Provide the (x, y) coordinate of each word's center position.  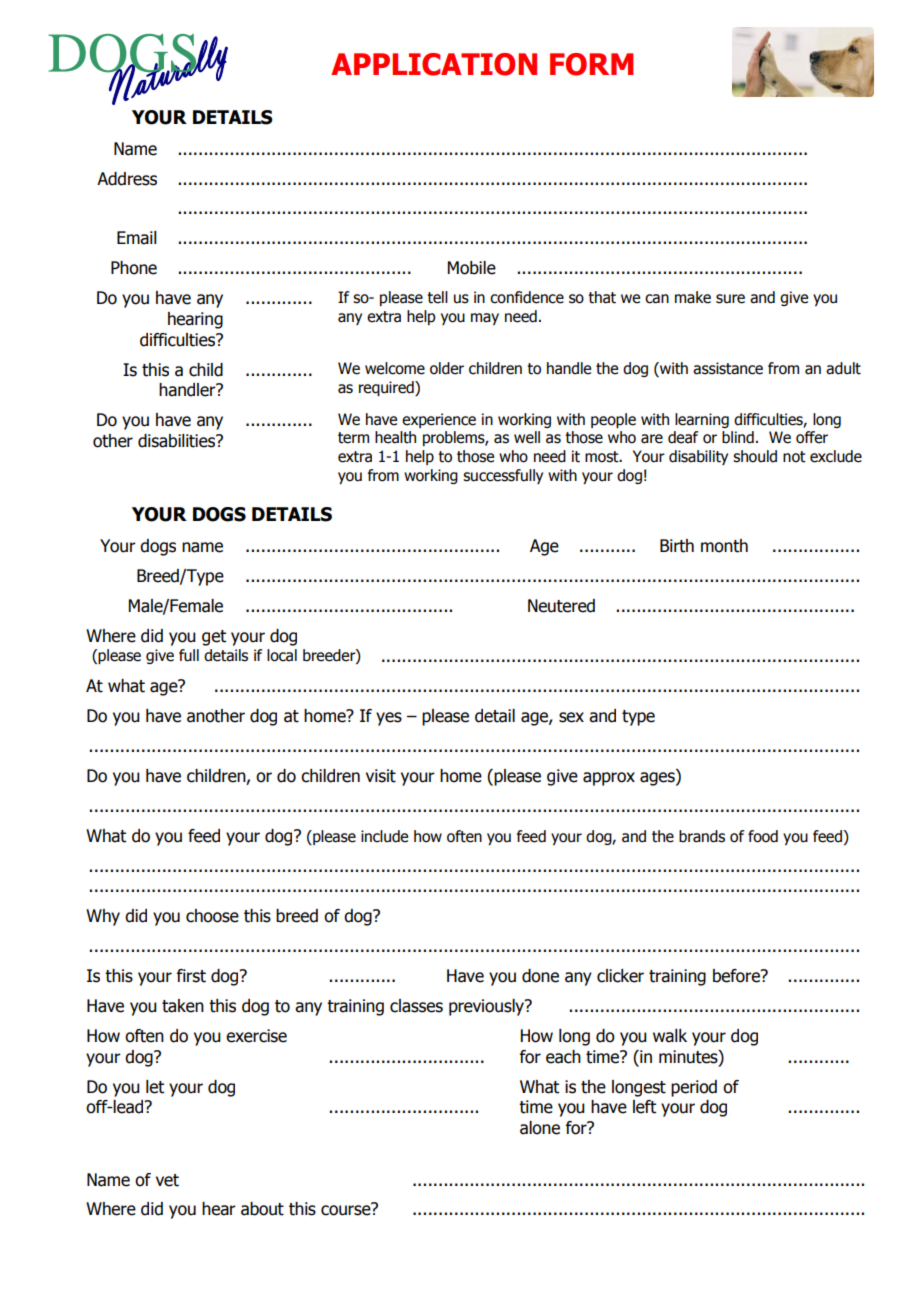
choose (212, 916)
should (755, 456)
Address (127, 179)
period (694, 1088)
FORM (591, 64)
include (384, 836)
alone (540, 1128)
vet (167, 1180)
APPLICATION (434, 64)
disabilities (178, 441)
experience (439, 420)
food (763, 836)
